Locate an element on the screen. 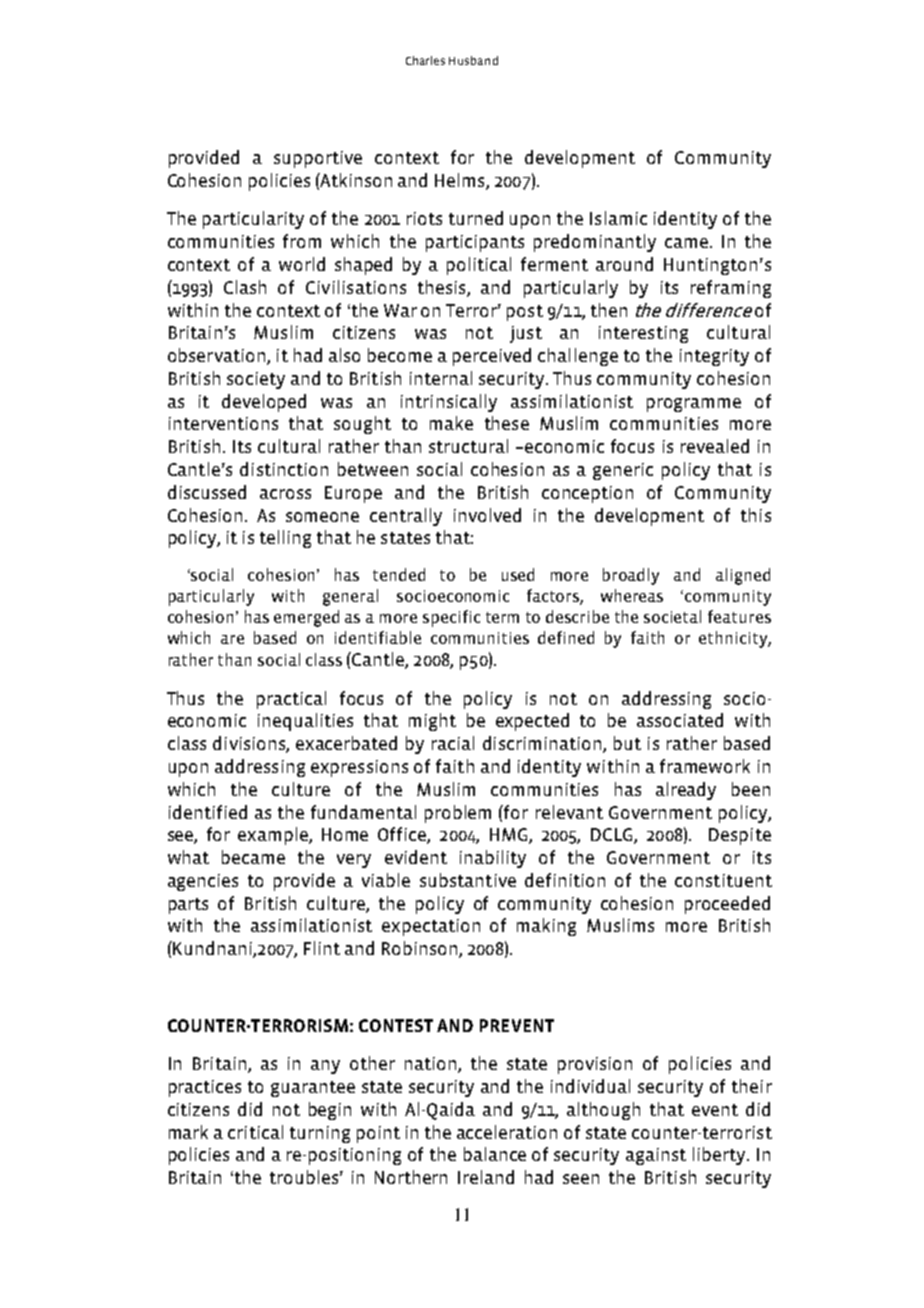 Image resolution: width=924 pixels, height=1308 pixels. against is located at coordinates (656, 1156).
